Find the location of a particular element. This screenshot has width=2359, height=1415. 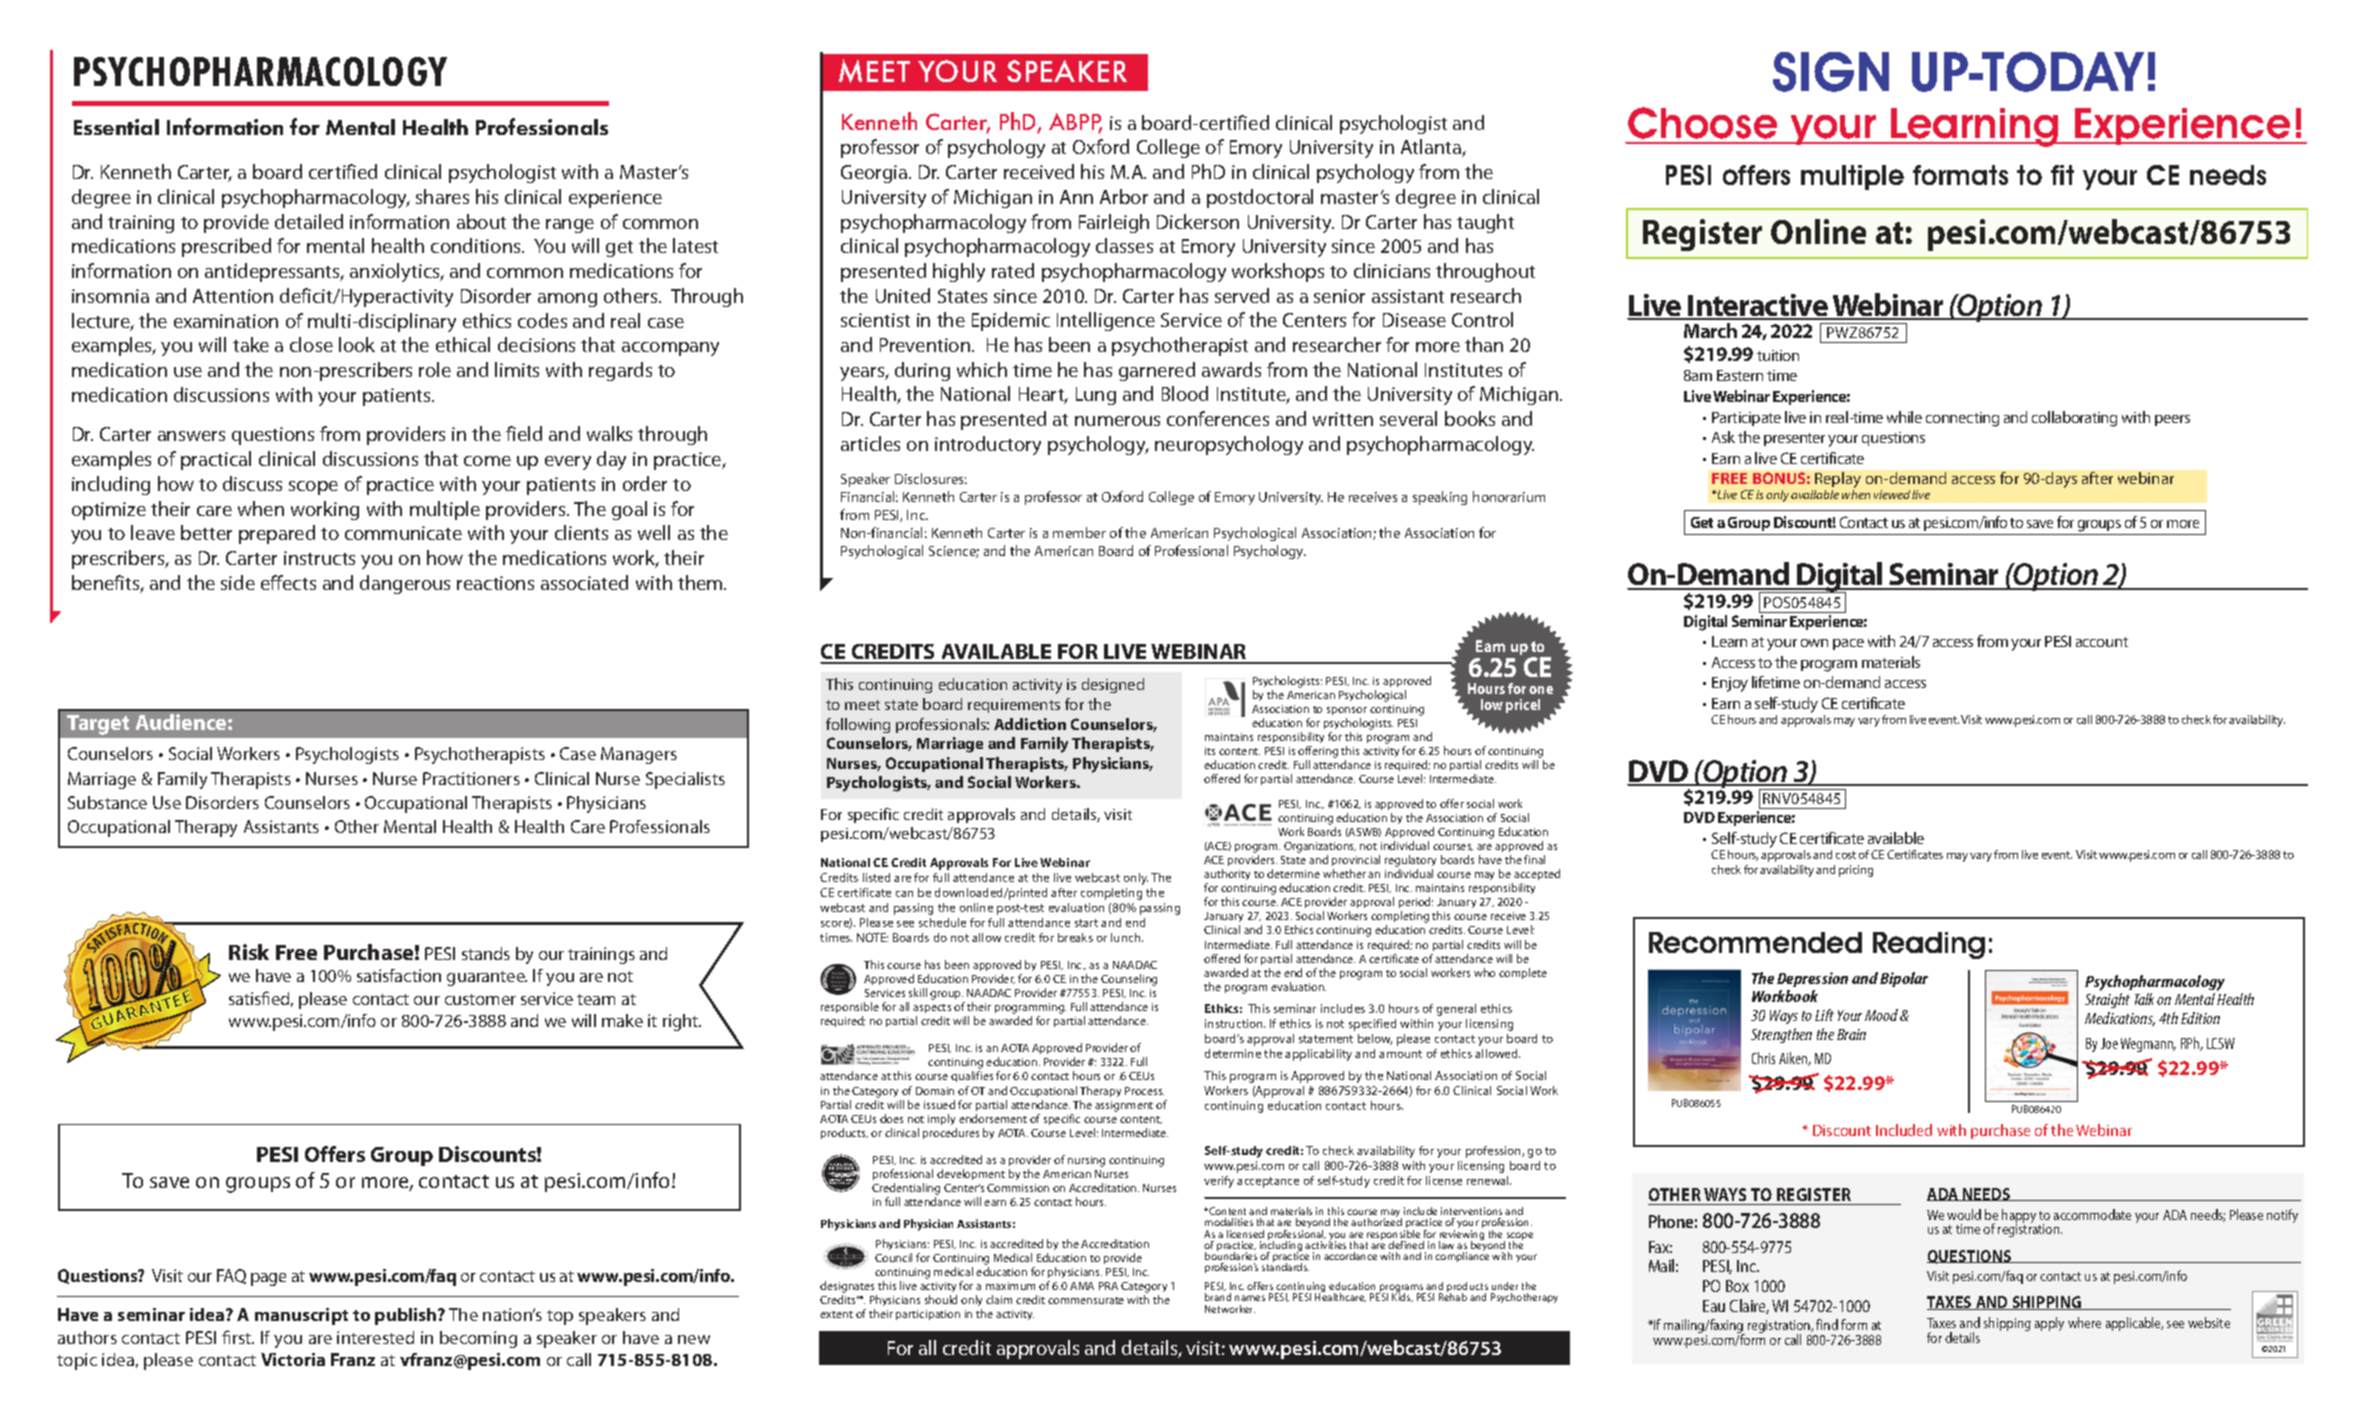

manuscript is located at coordinates (301, 1316).
